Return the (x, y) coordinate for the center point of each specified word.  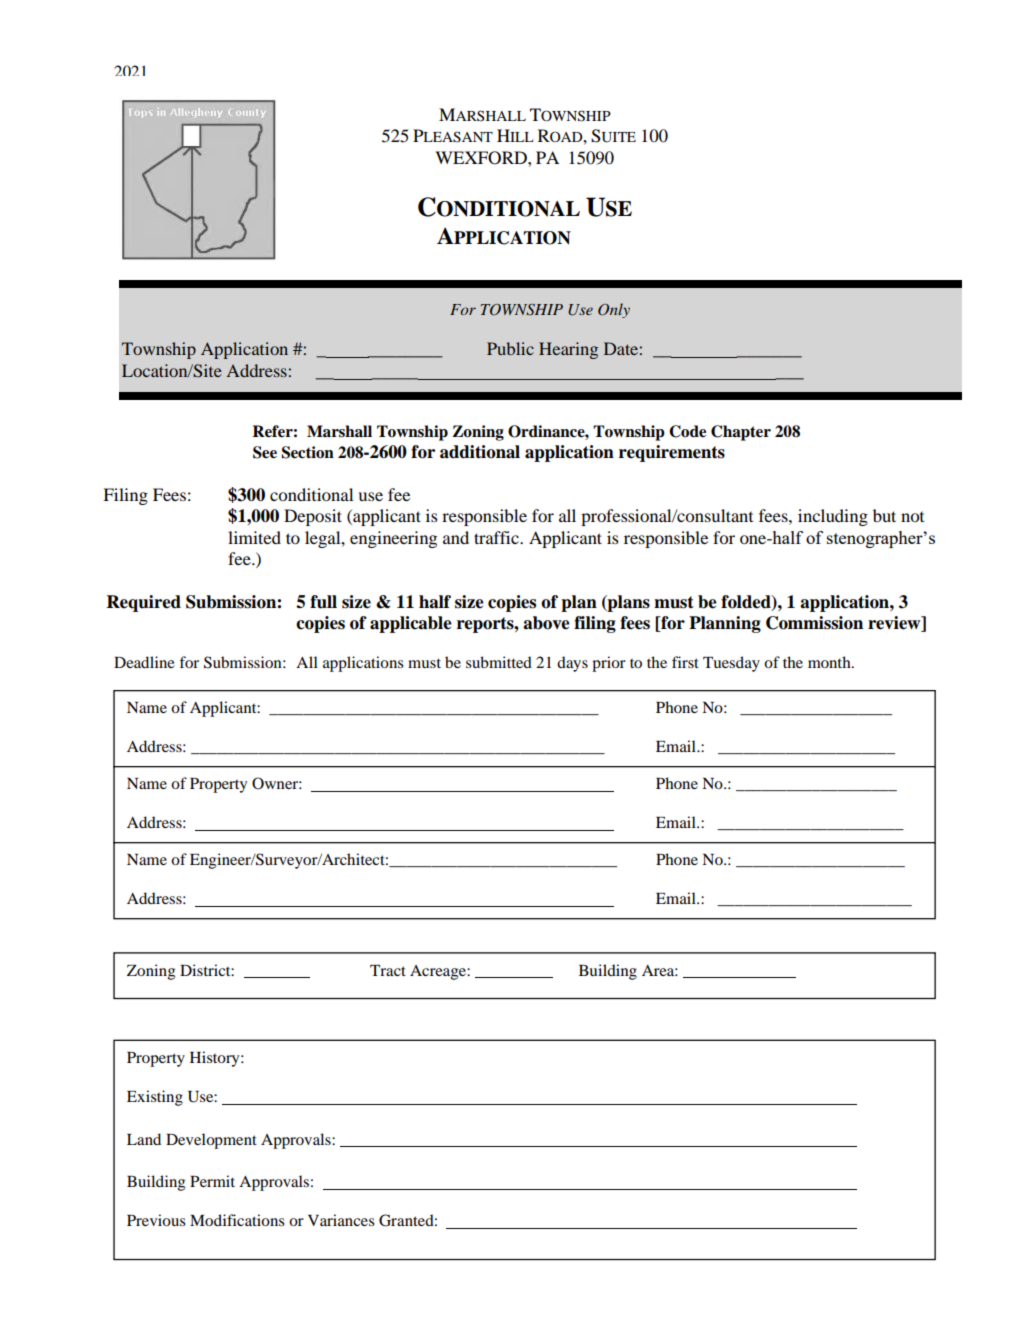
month (830, 662)
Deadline (144, 662)
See (265, 452)
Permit (212, 1181)
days (572, 664)
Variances (341, 1220)
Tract (388, 970)
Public (510, 348)
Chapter (741, 433)
